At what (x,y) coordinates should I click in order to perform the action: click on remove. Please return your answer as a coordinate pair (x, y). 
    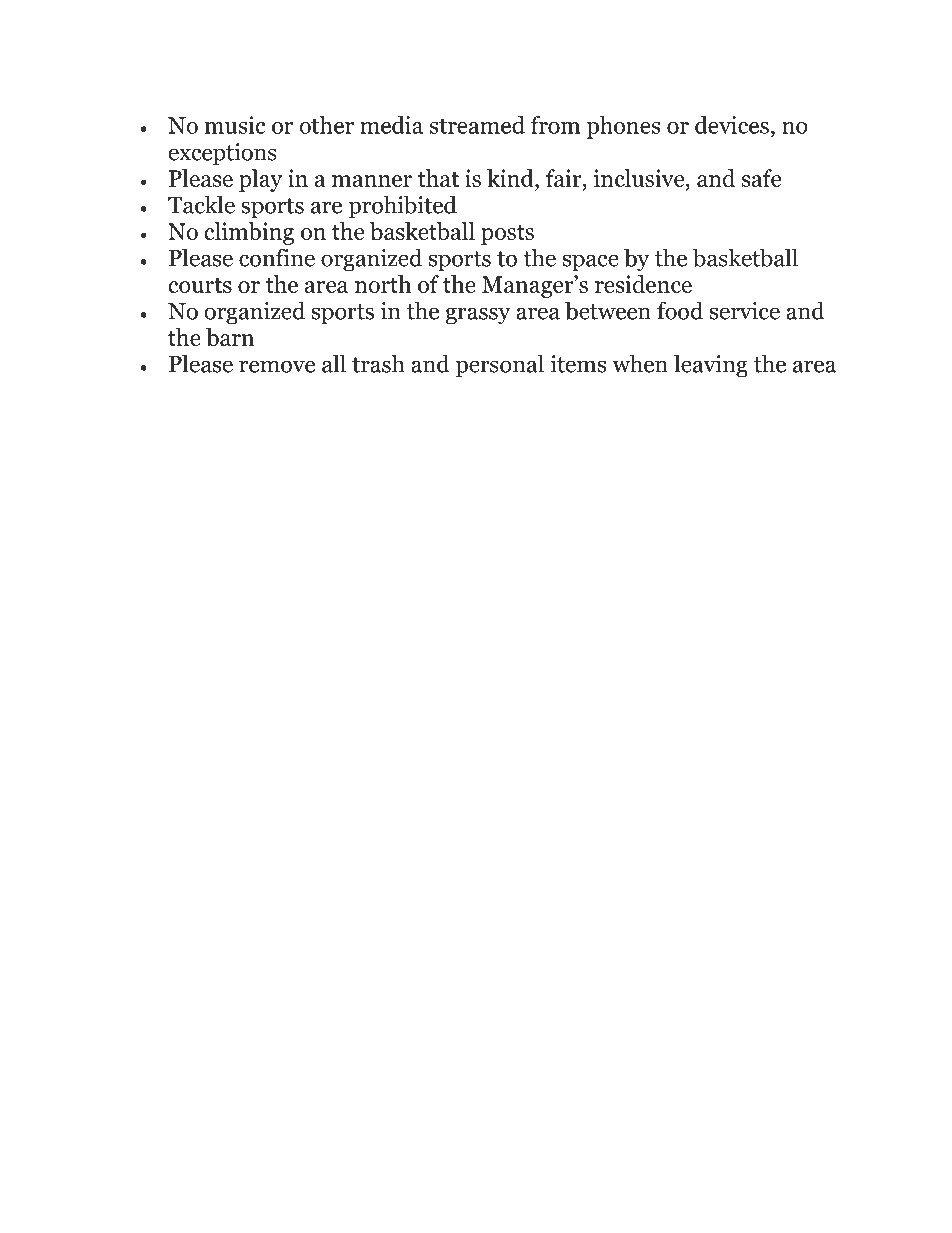
    Looking at the image, I should click on (277, 366).
